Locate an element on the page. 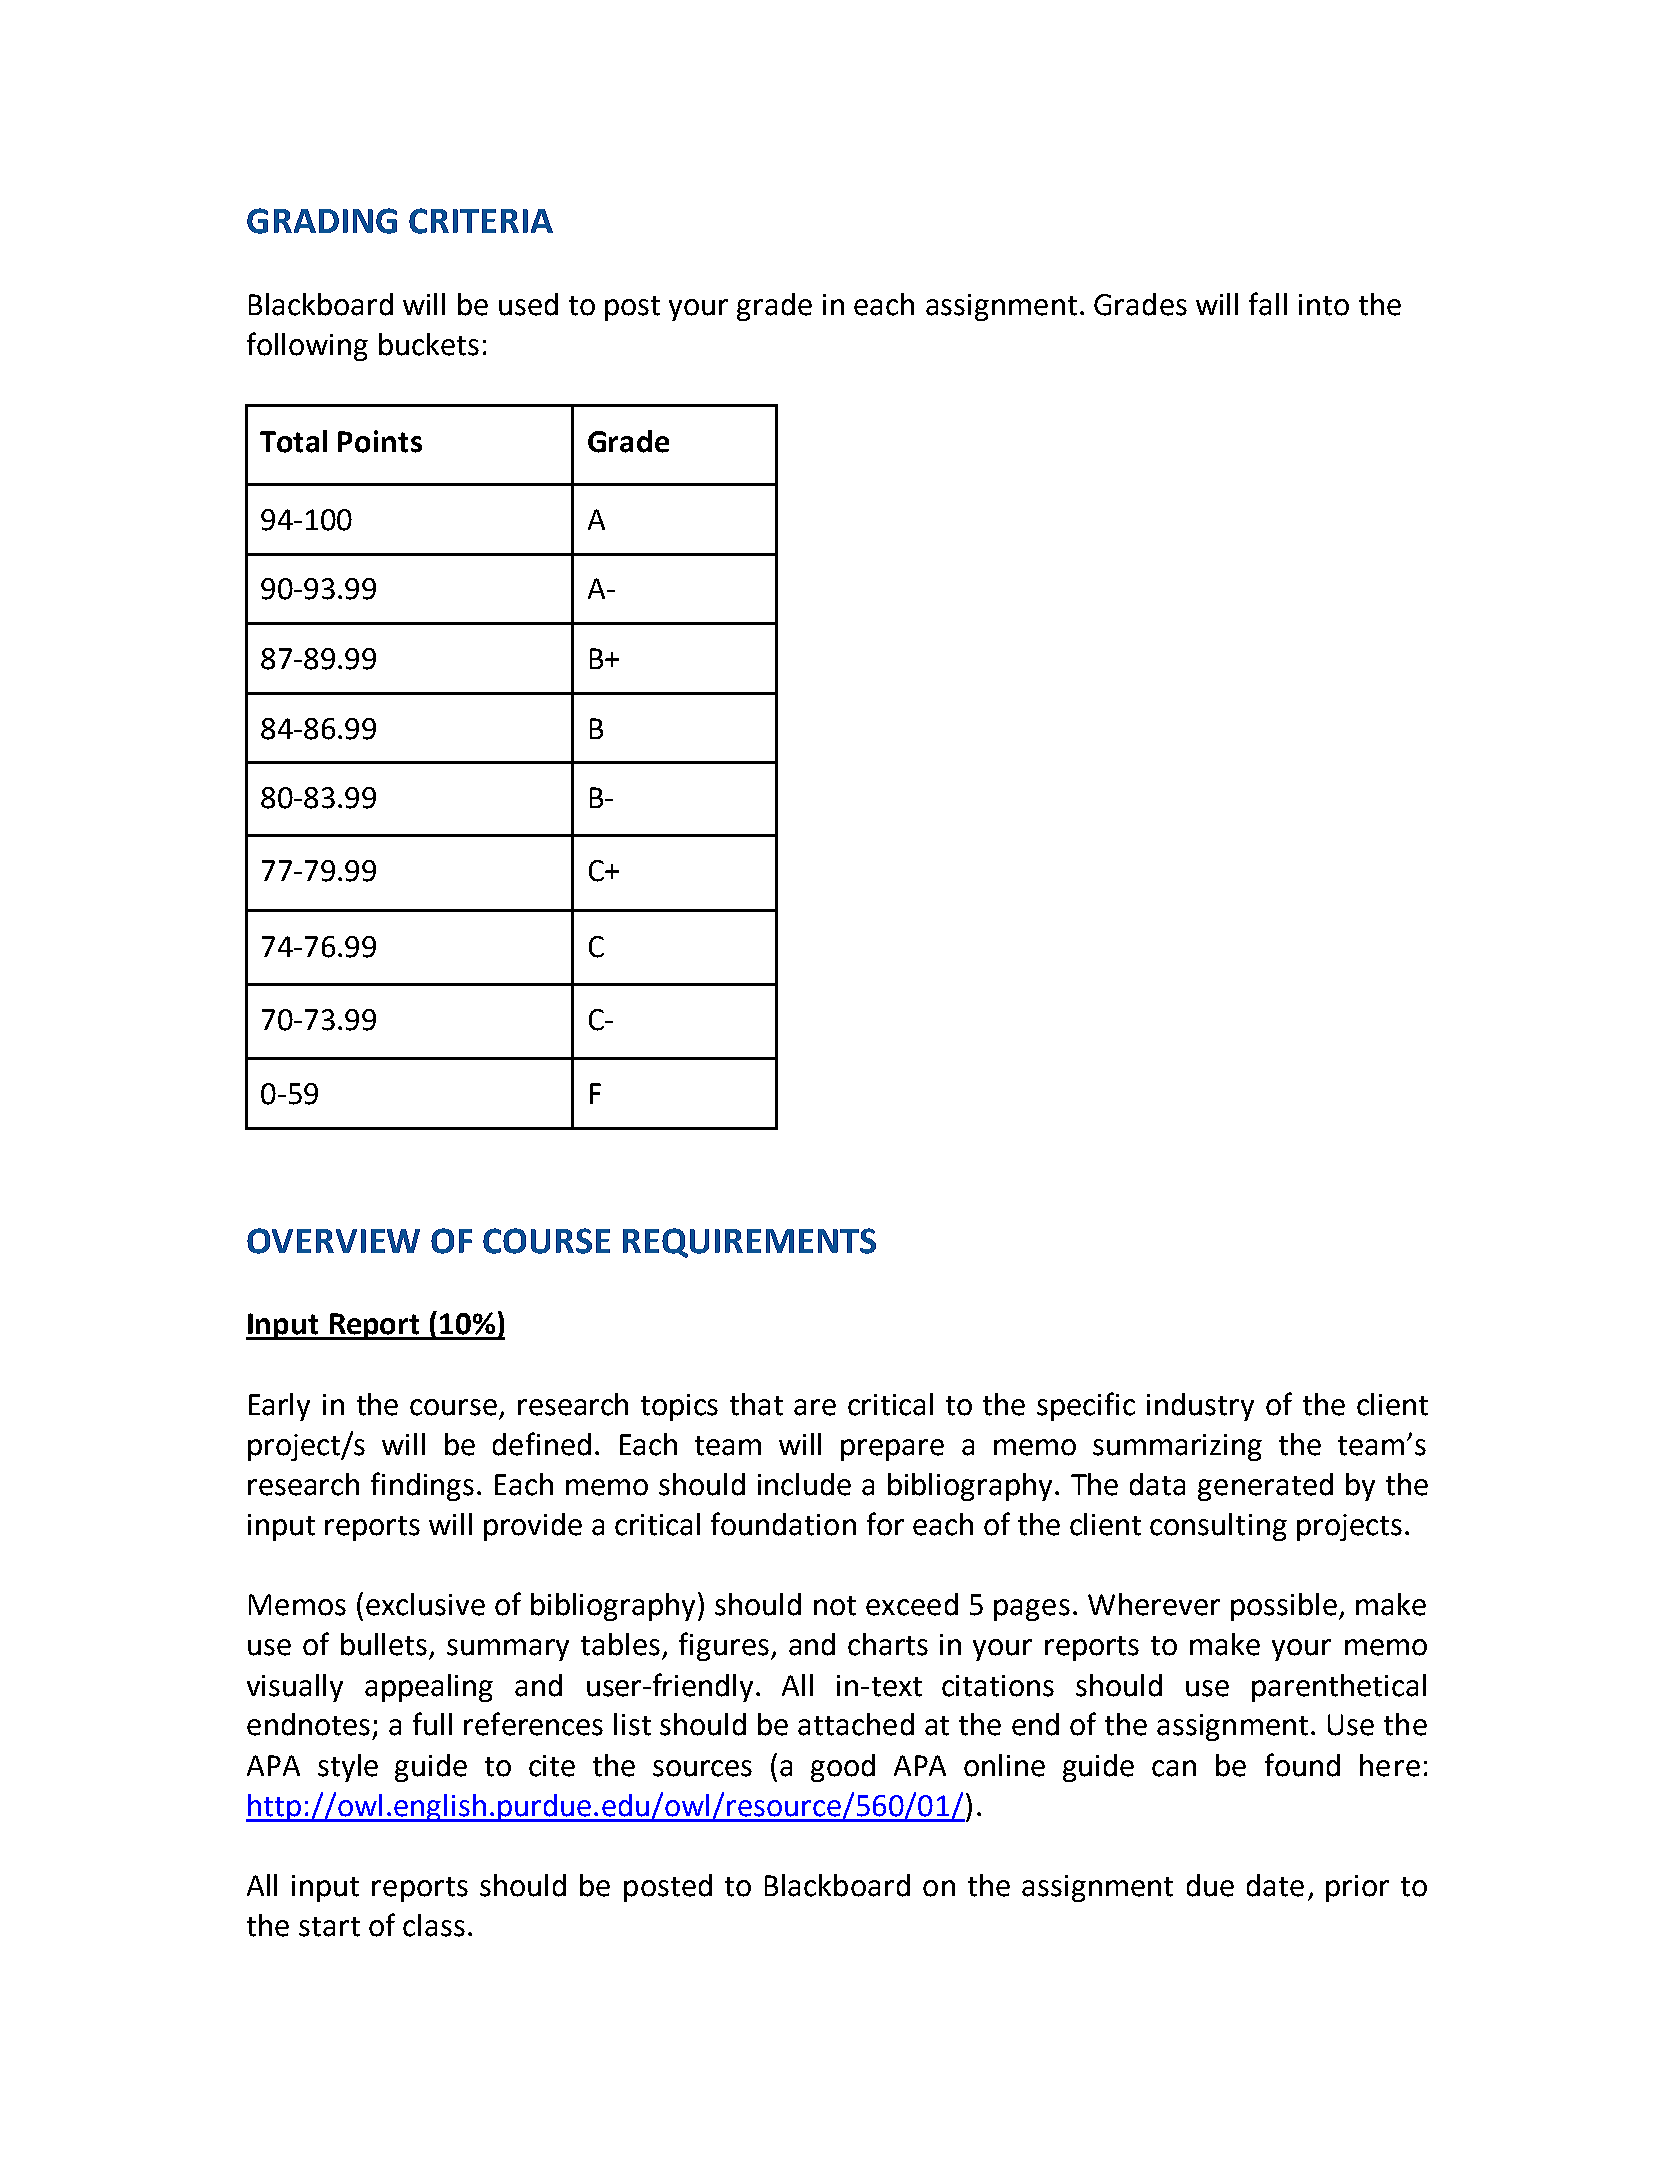 This document has width=1675, height=2167. OVERVIEW is located at coordinates (333, 1241).
